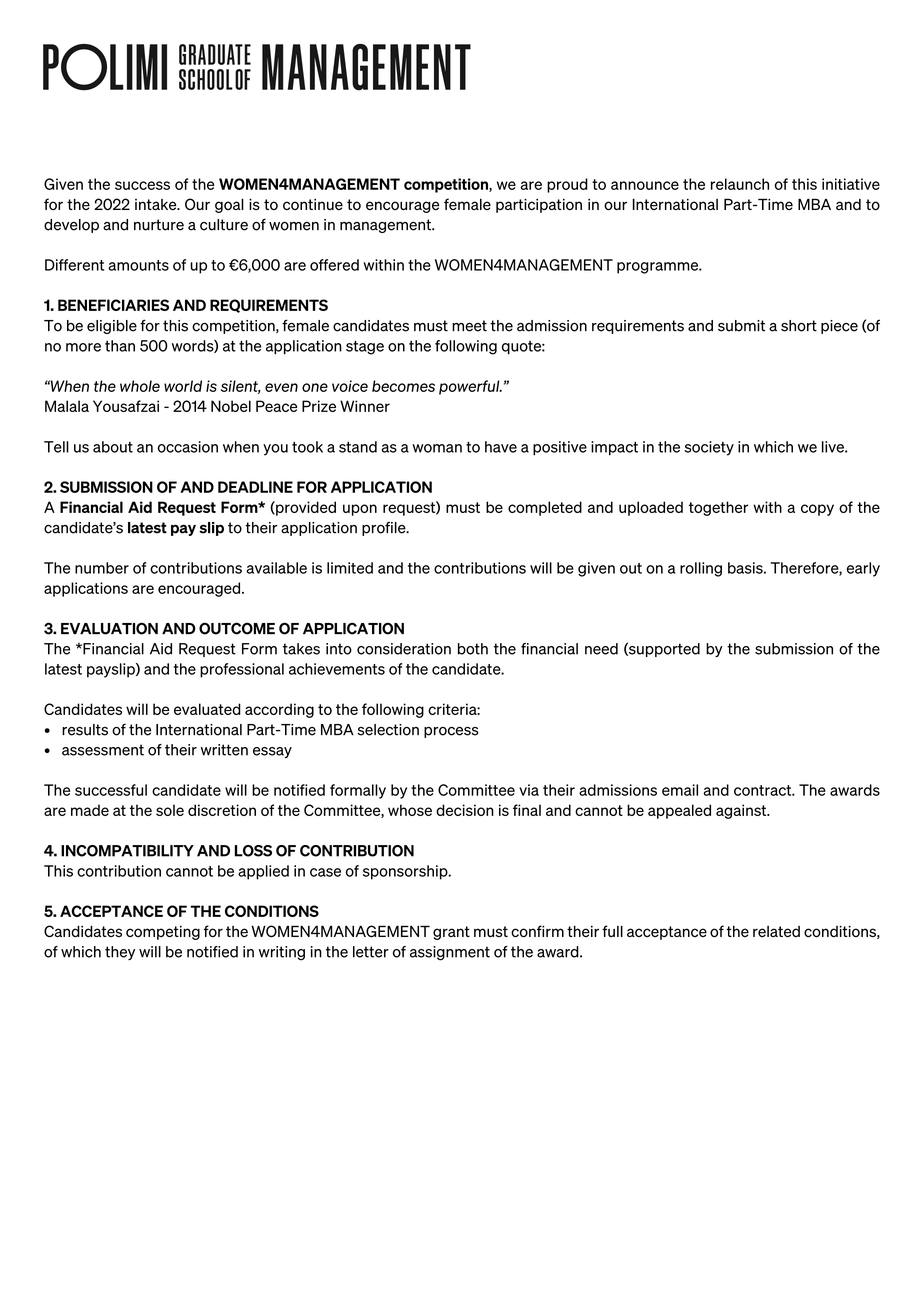  I want to click on competing, so click(163, 933).
